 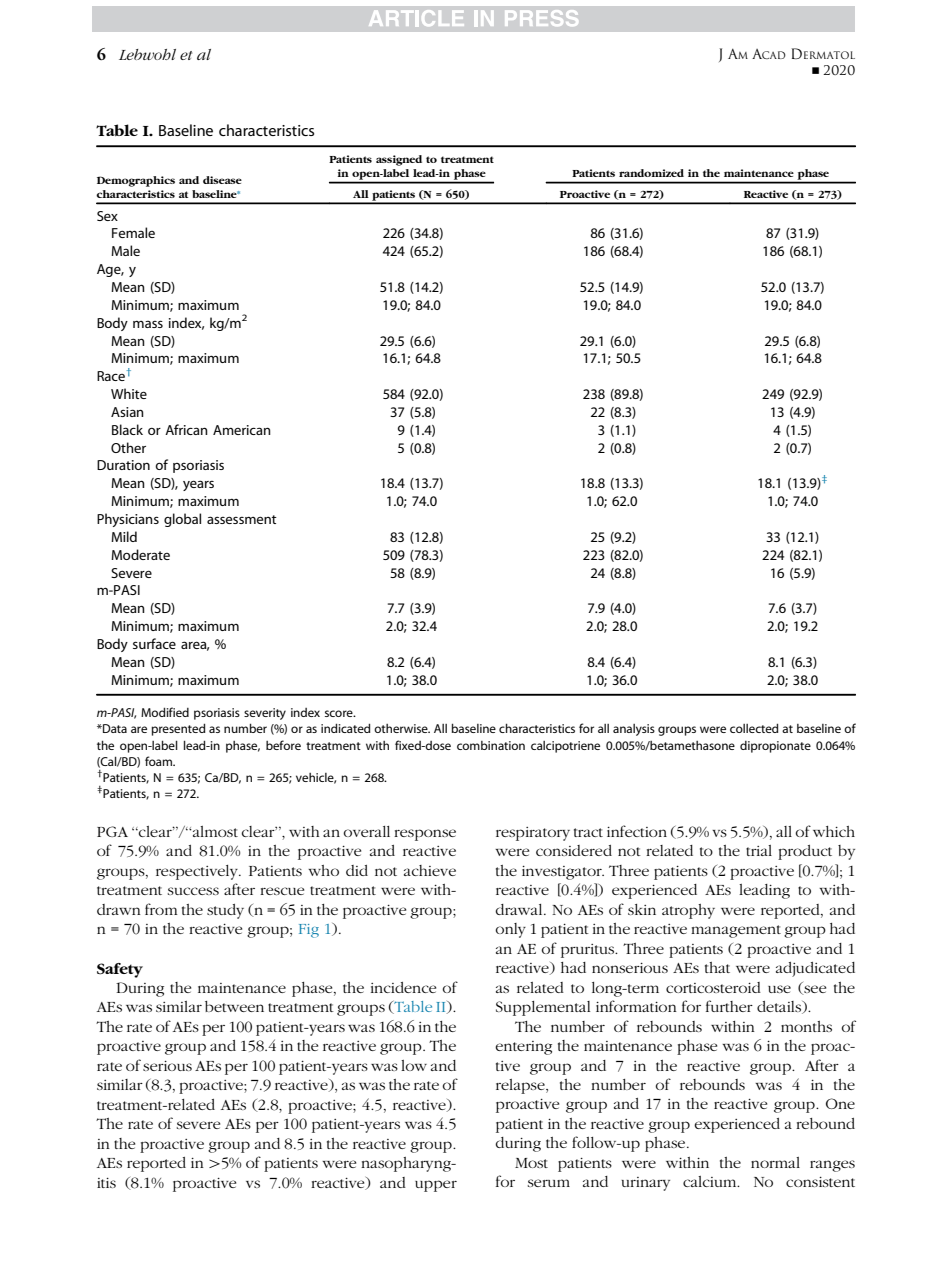 What do you see at coordinates (754, 728) in the screenshot?
I see `collected` at bounding box center [754, 728].
